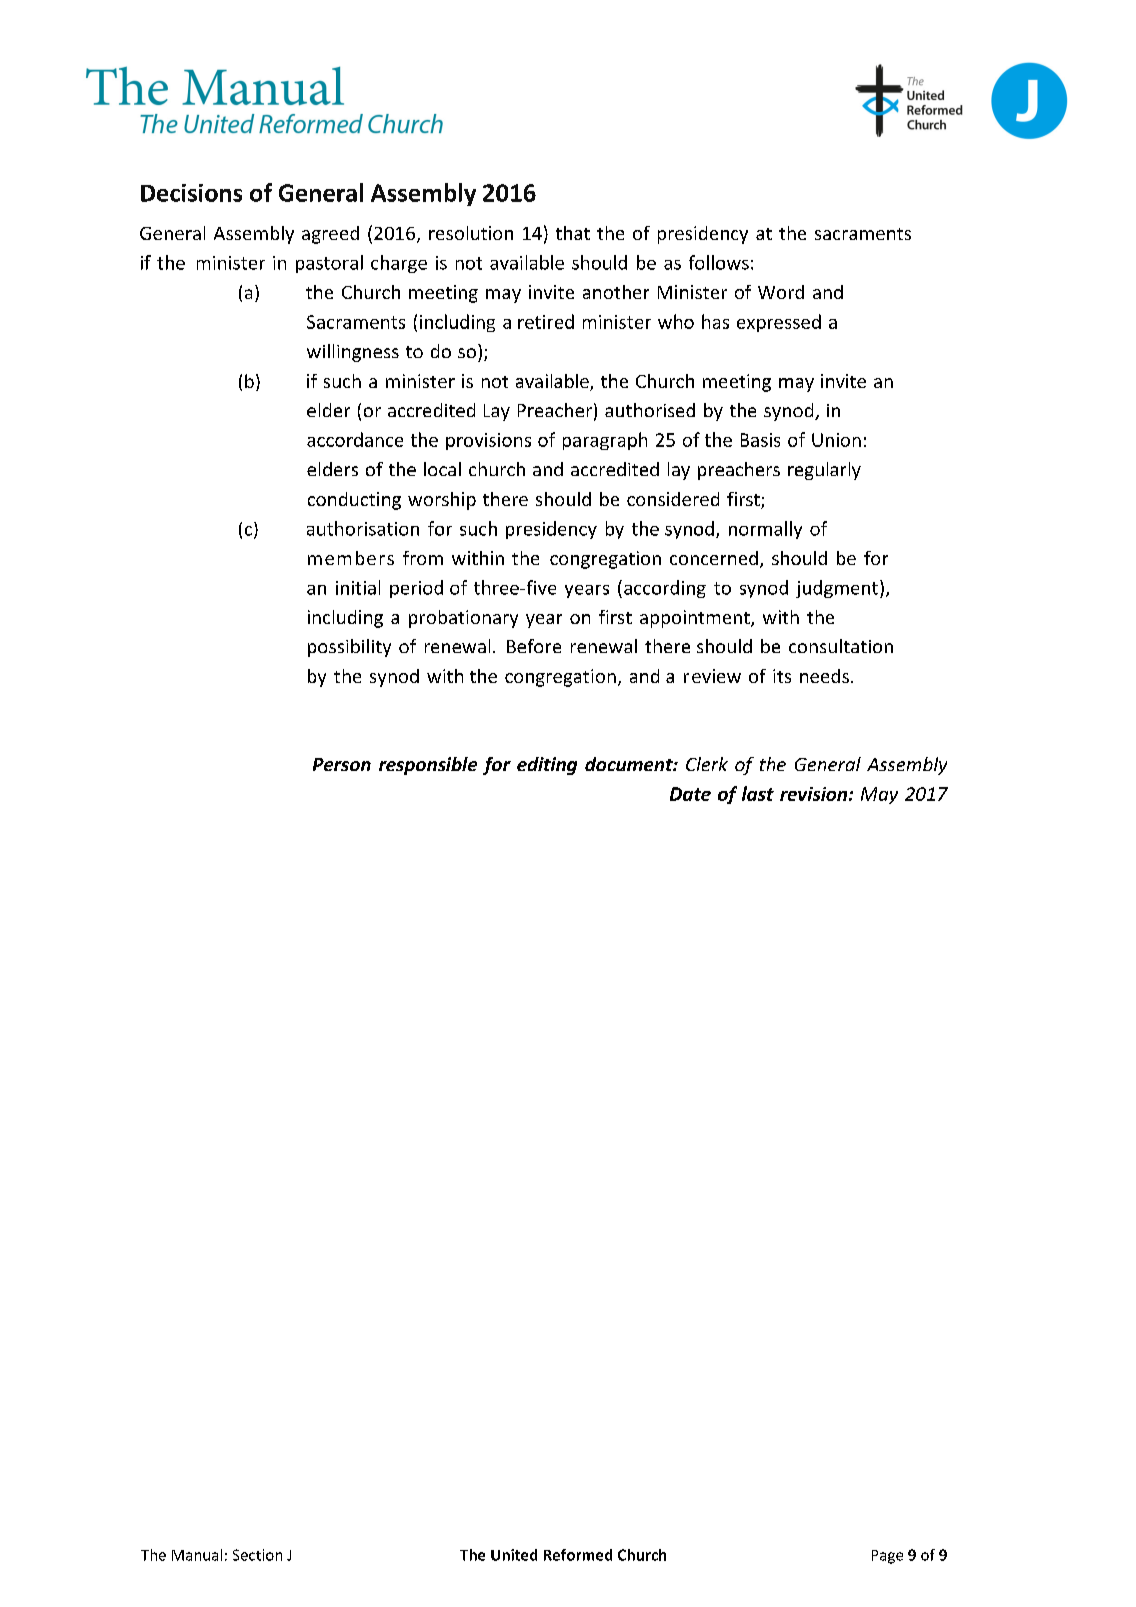 This screenshot has height=1607, width=1136. Describe the element at coordinates (197, 1555) in the screenshot. I see `Manual` at that location.
